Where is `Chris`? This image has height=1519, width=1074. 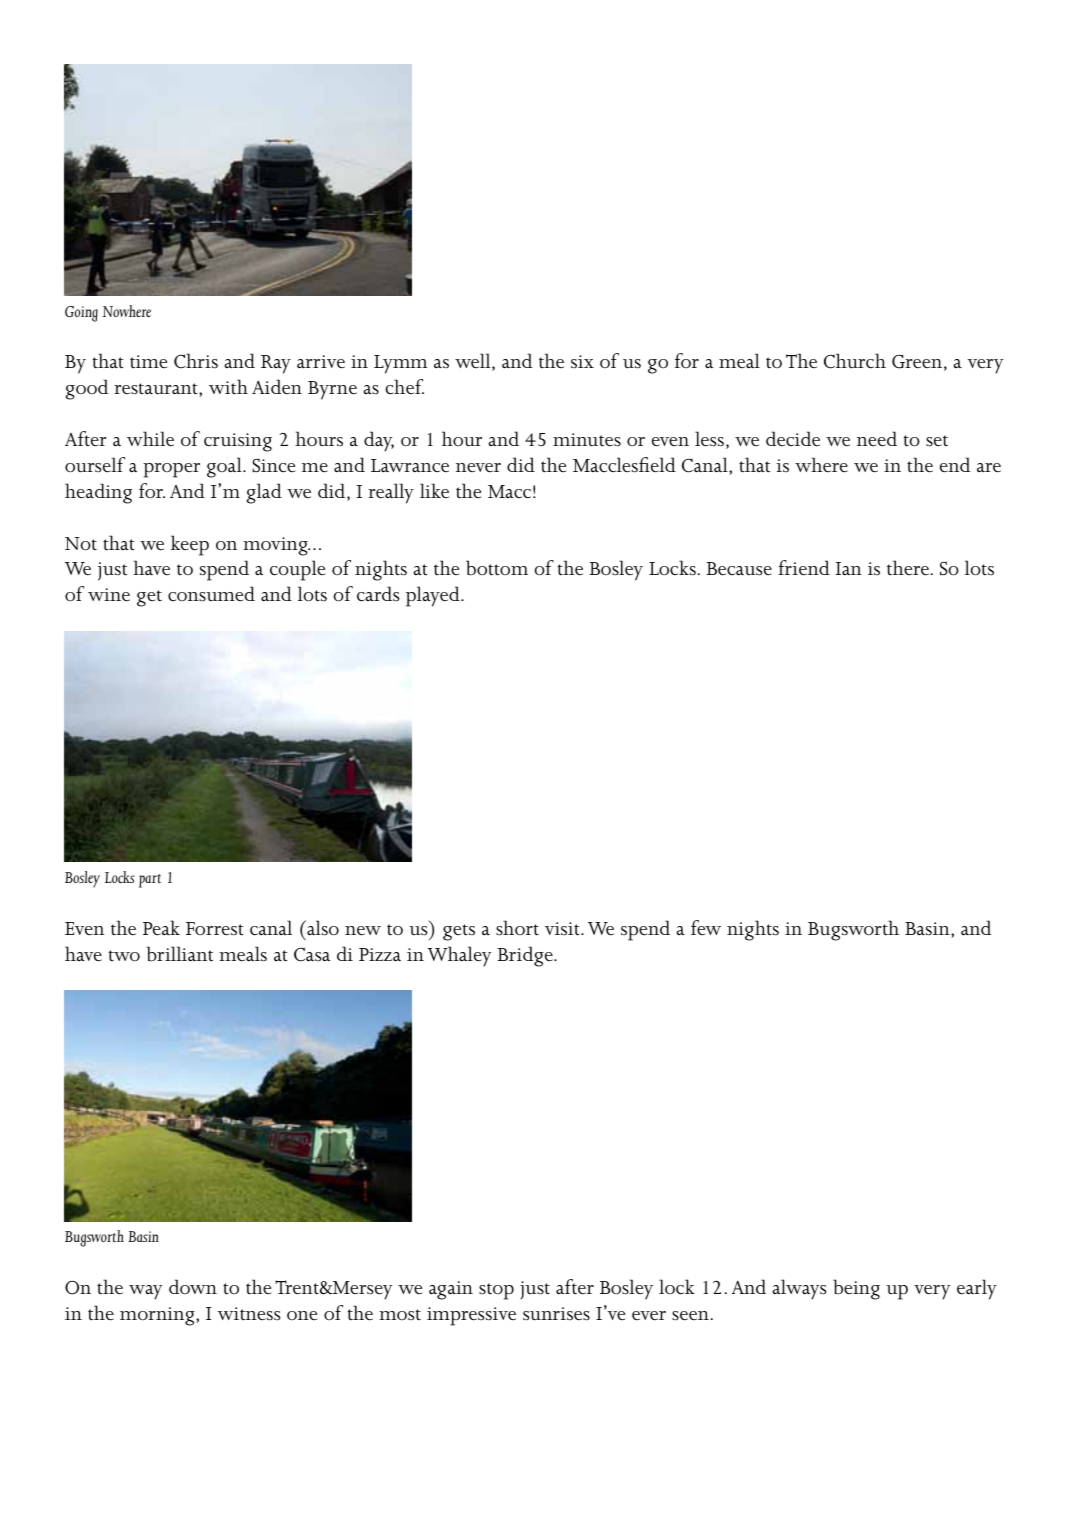 Chris is located at coordinates (196, 361).
